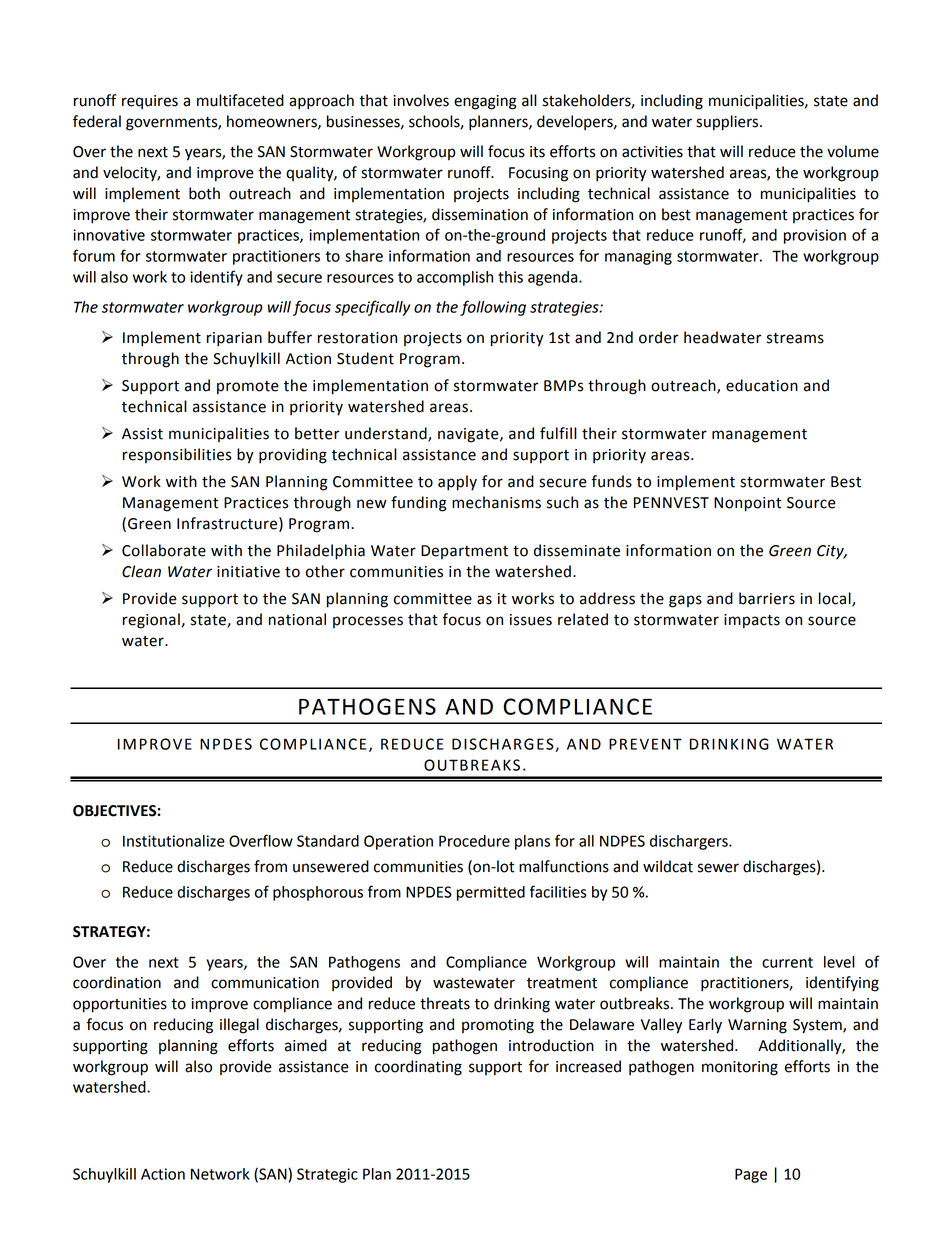 Image resolution: width=952 pixels, height=1233 pixels. What do you see at coordinates (485, 102) in the image?
I see `engaging` at bounding box center [485, 102].
